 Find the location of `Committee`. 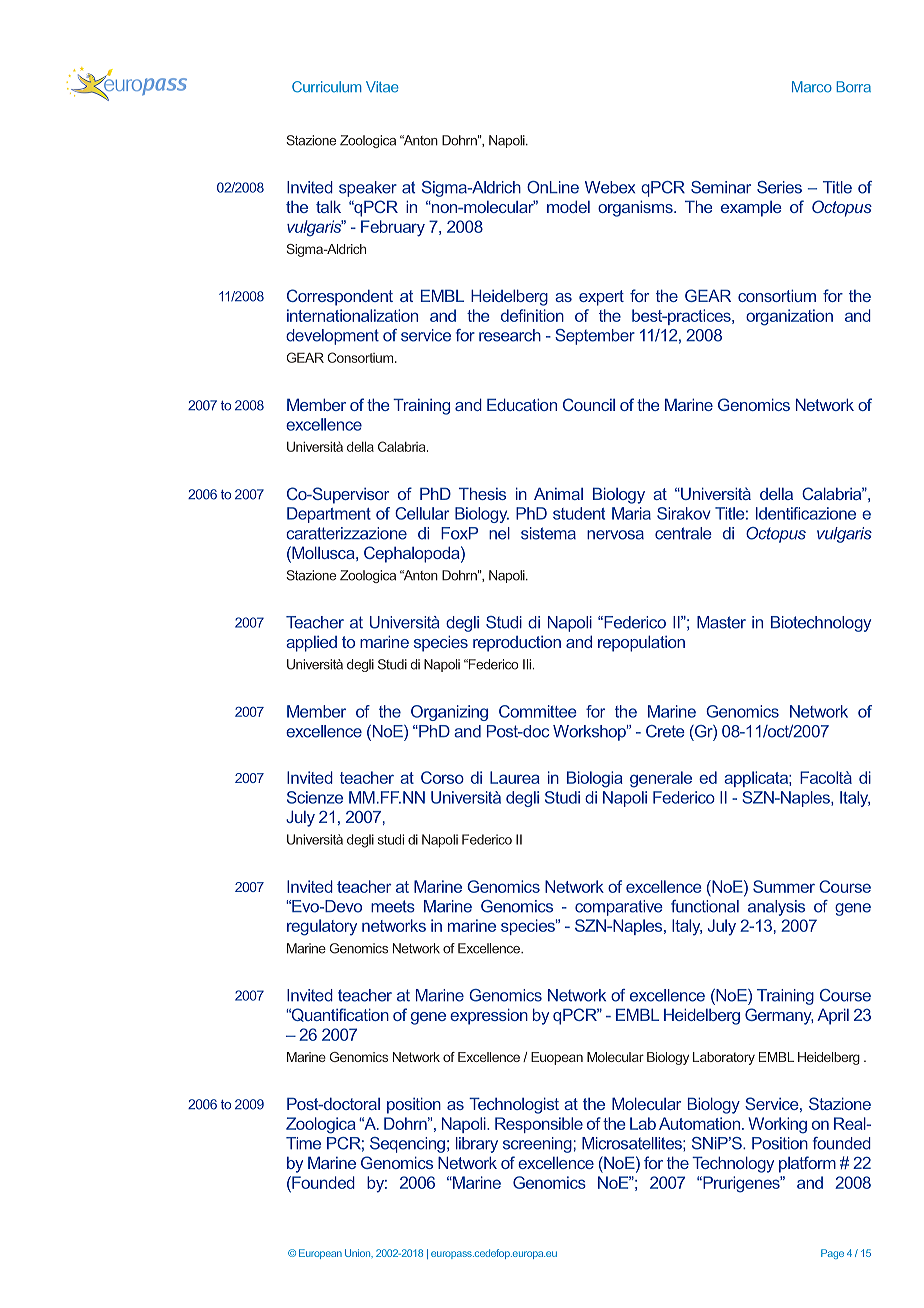

Committee is located at coordinates (538, 711).
